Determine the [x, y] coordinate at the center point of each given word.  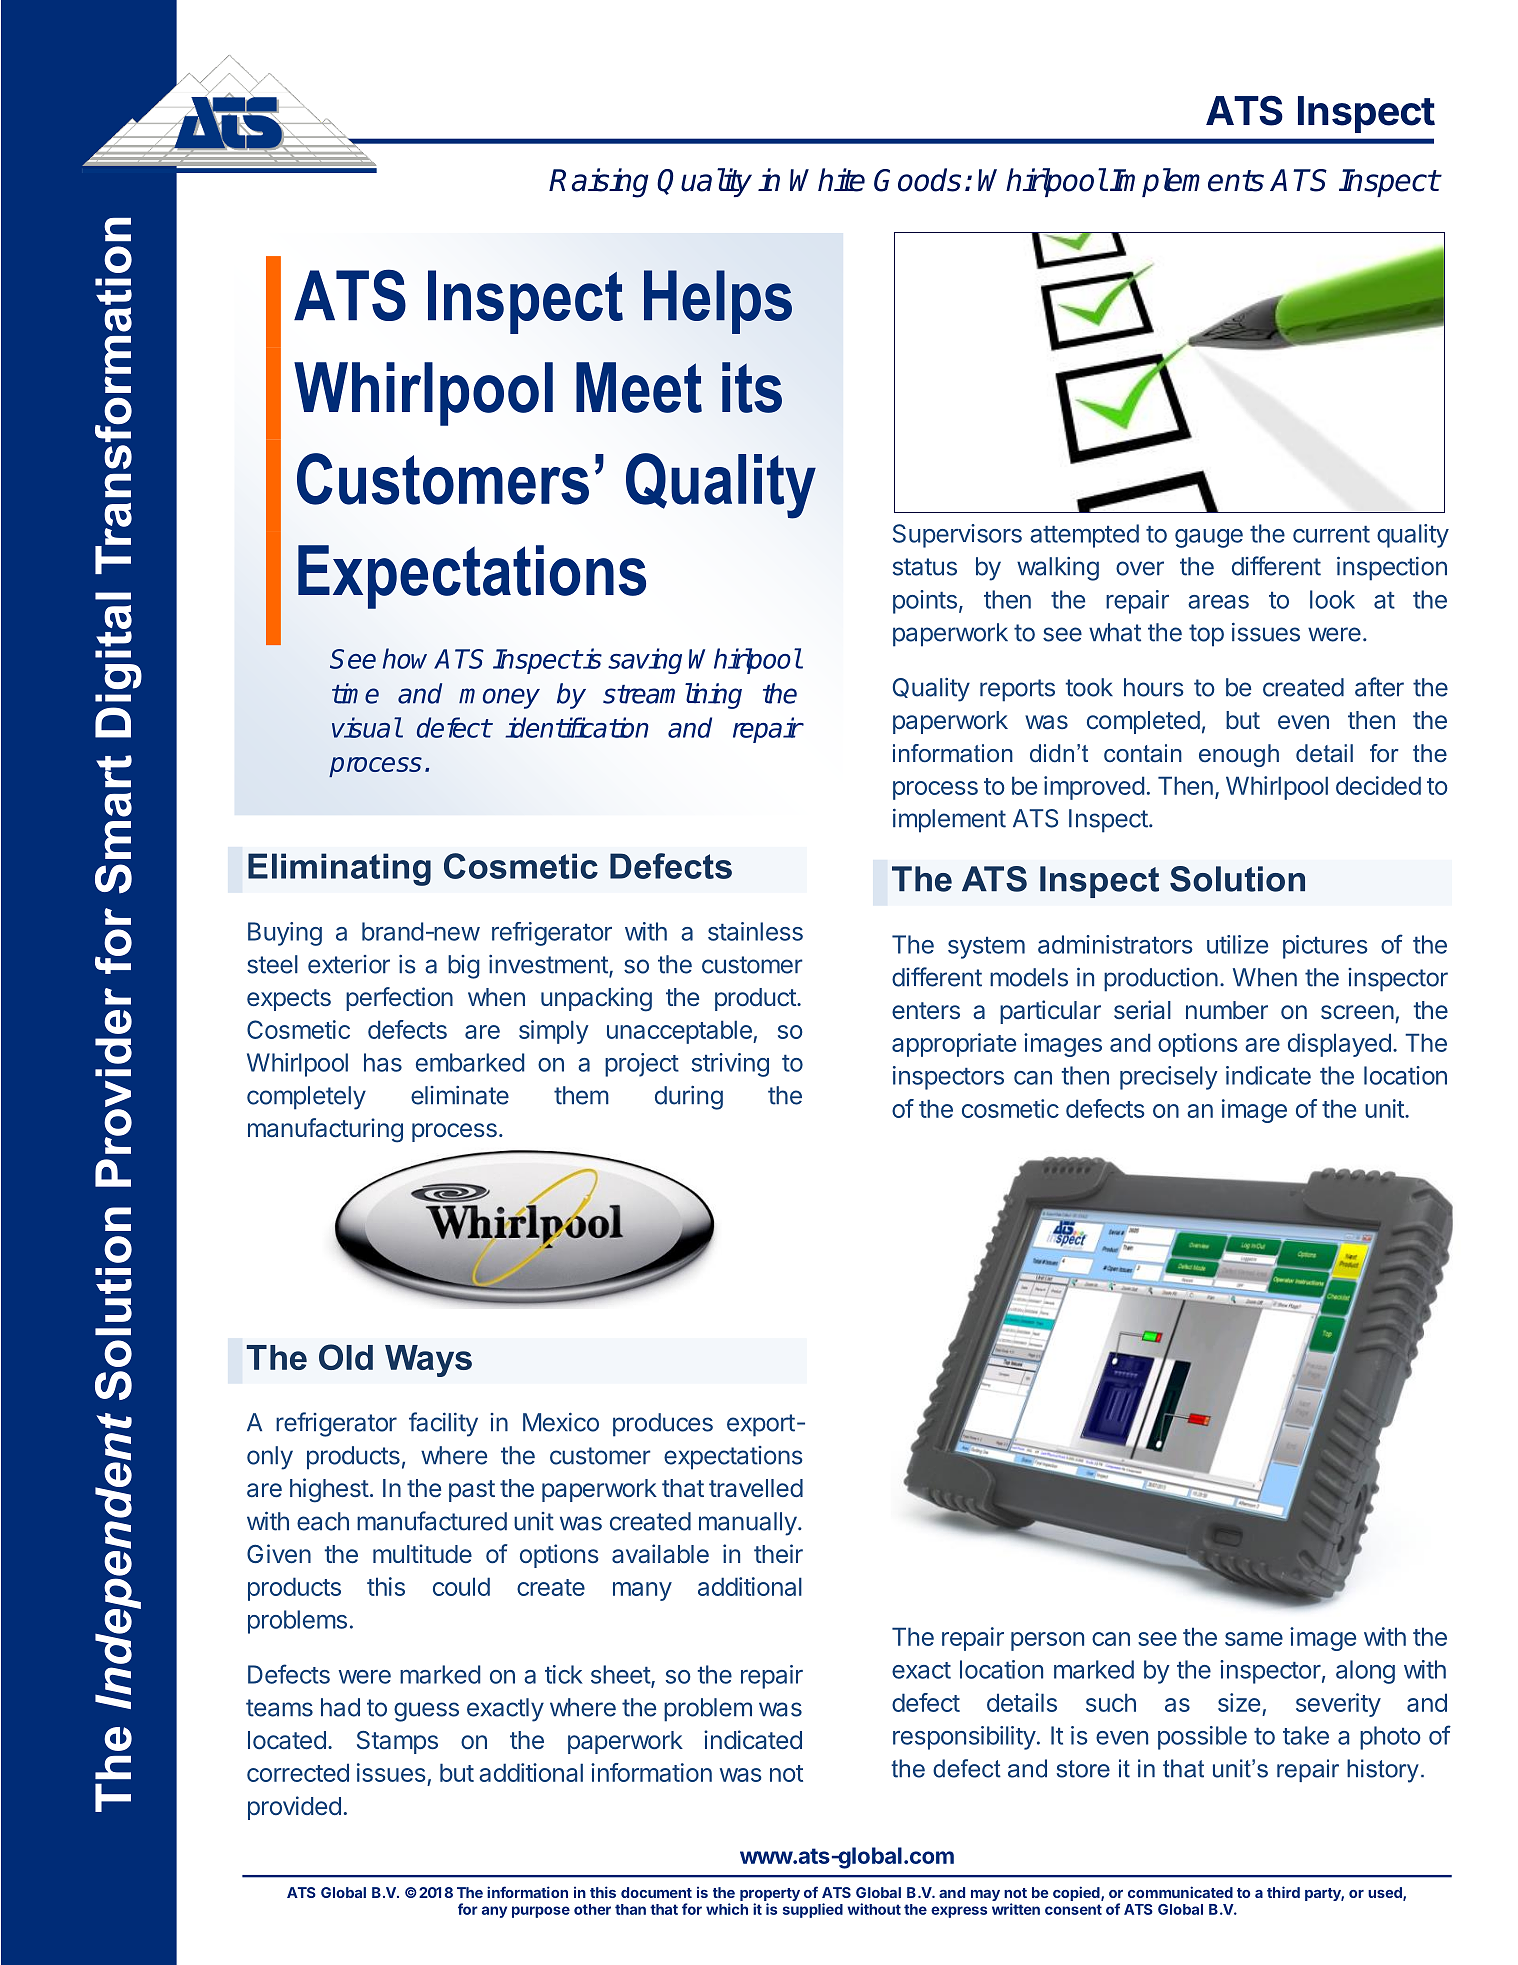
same [1254, 1639]
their [778, 1553]
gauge [1209, 538]
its [752, 387]
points [925, 602]
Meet [639, 387]
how [405, 658]
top [1206, 635]
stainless [755, 931]
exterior [349, 964]
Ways [428, 1361]
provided [294, 1808]
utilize [1237, 944]
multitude [422, 1553]
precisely [1169, 1078]
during [689, 1098]
